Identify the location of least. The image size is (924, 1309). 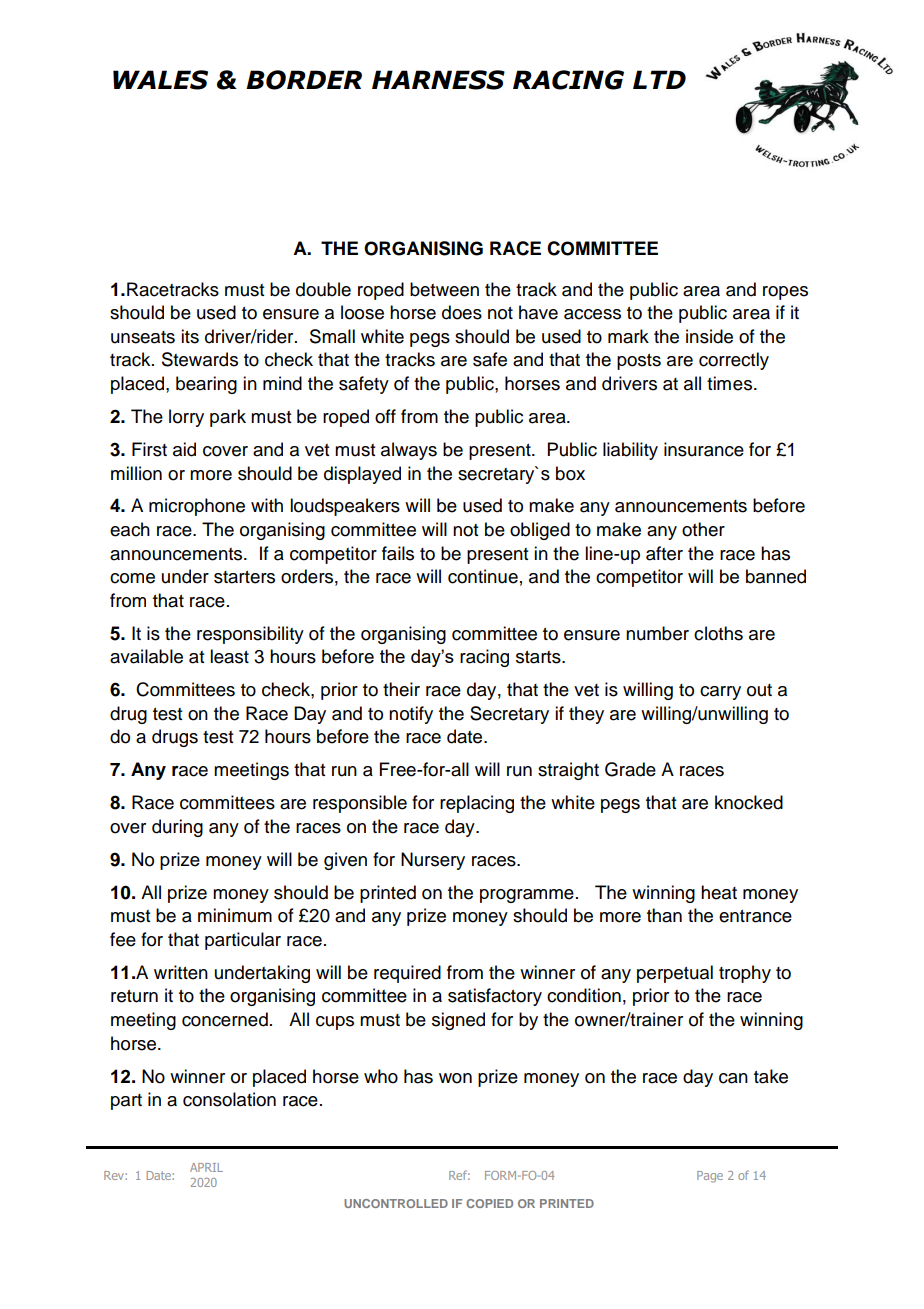
(229, 656).
